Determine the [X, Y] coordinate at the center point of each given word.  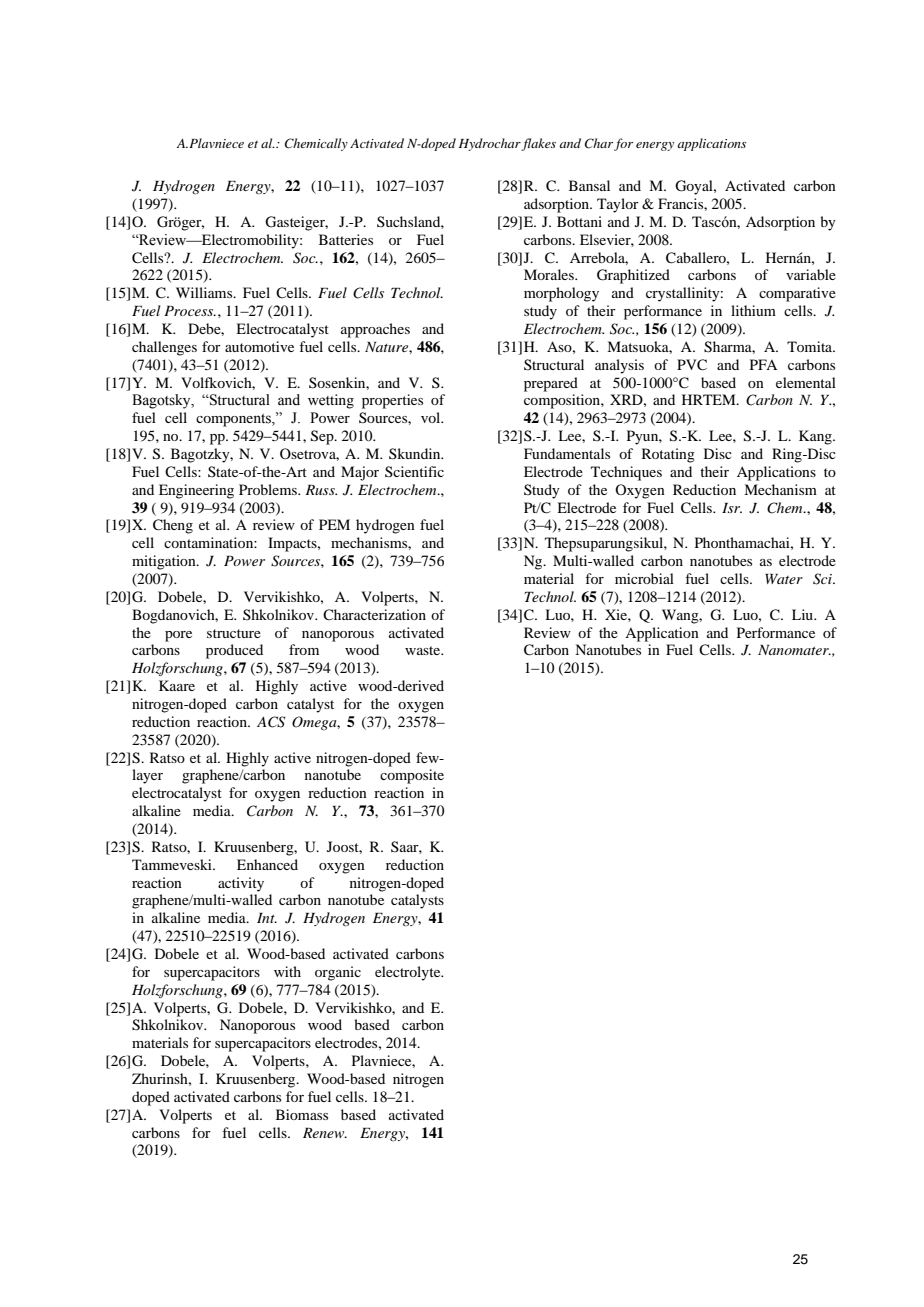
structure [234, 633]
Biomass [302, 1114]
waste [424, 650]
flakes [538, 144]
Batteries [346, 239]
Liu [803, 614]
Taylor [618, 205]
